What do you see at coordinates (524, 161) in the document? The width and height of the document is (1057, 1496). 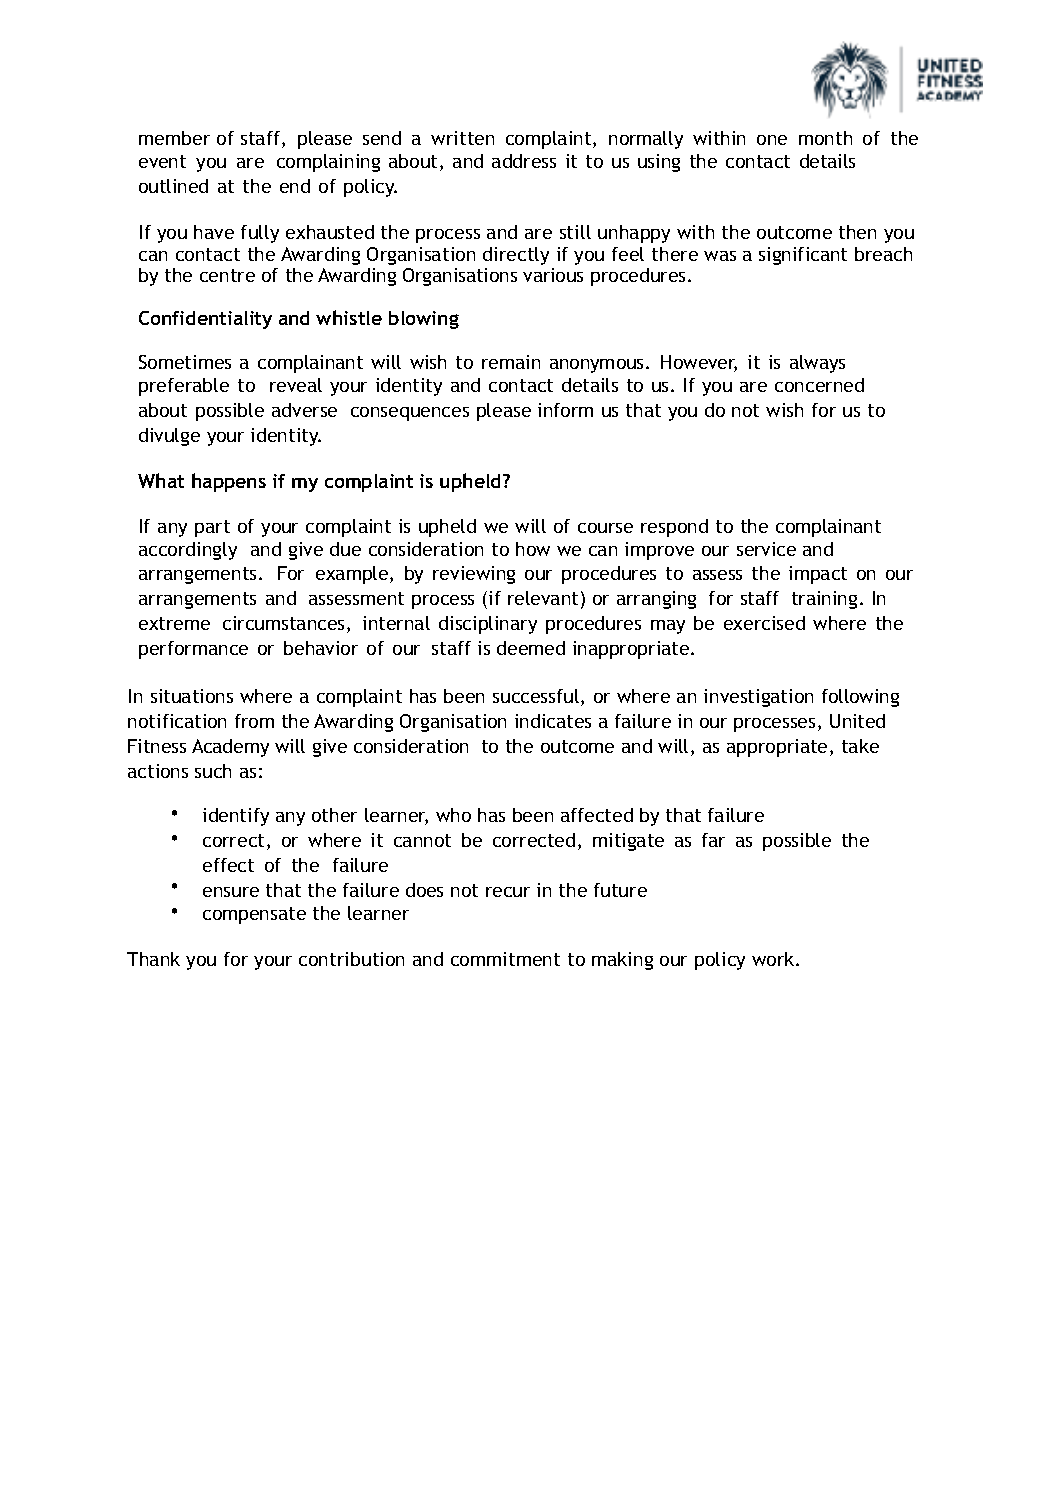 I see `address` at bounding box center [524, 161].
